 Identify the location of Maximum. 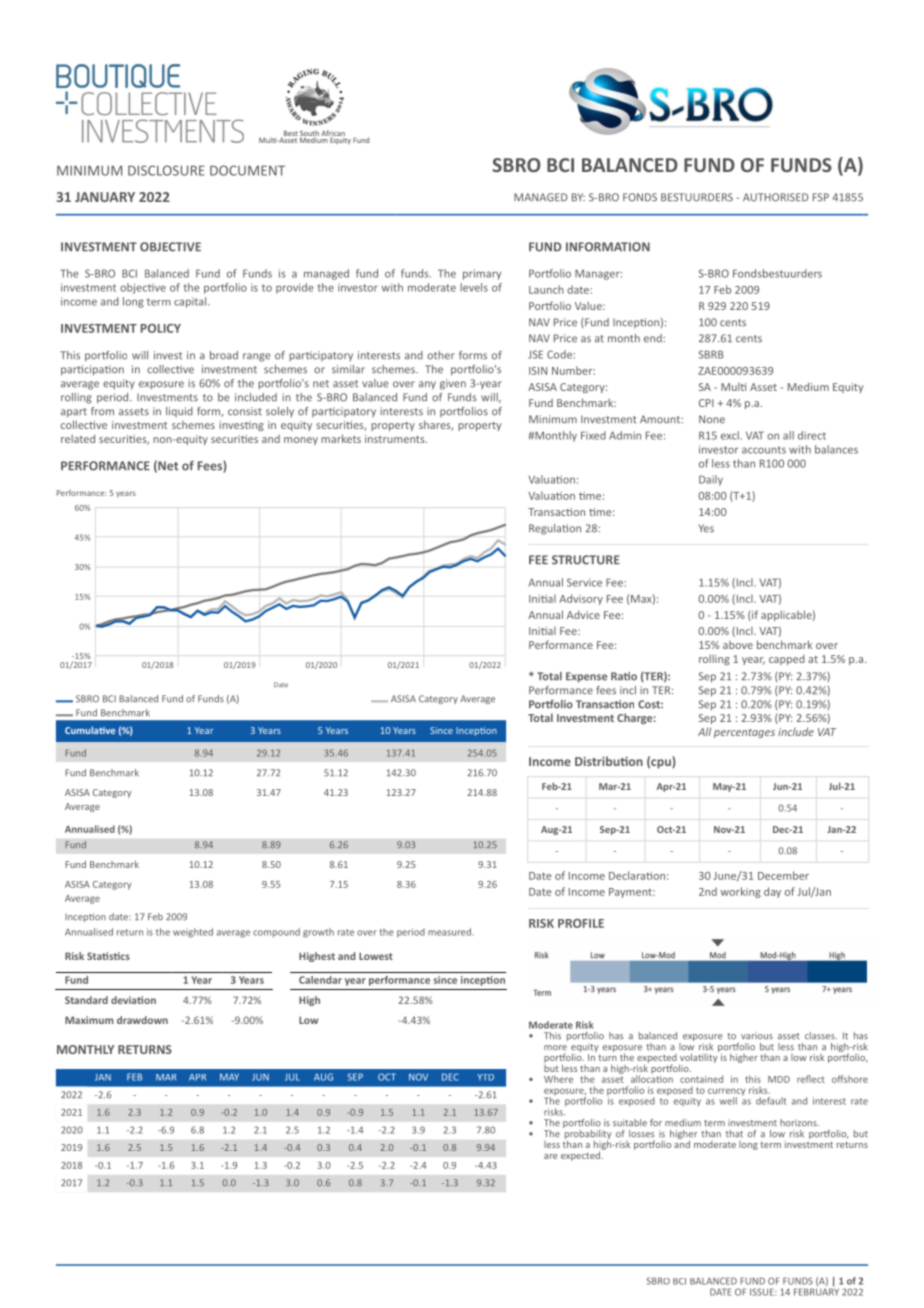
(89, 1020).
